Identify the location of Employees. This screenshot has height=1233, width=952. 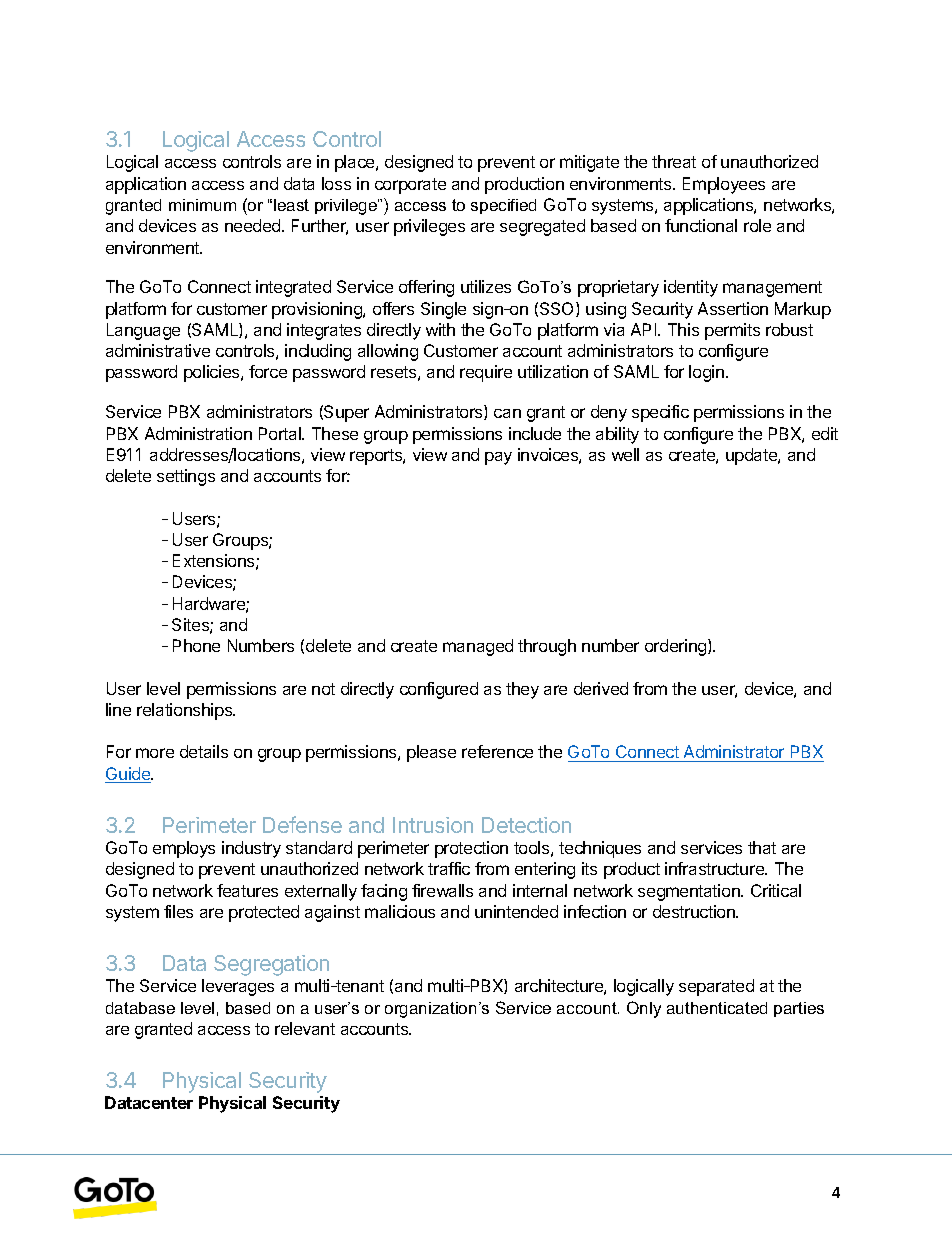
(724, 185).
